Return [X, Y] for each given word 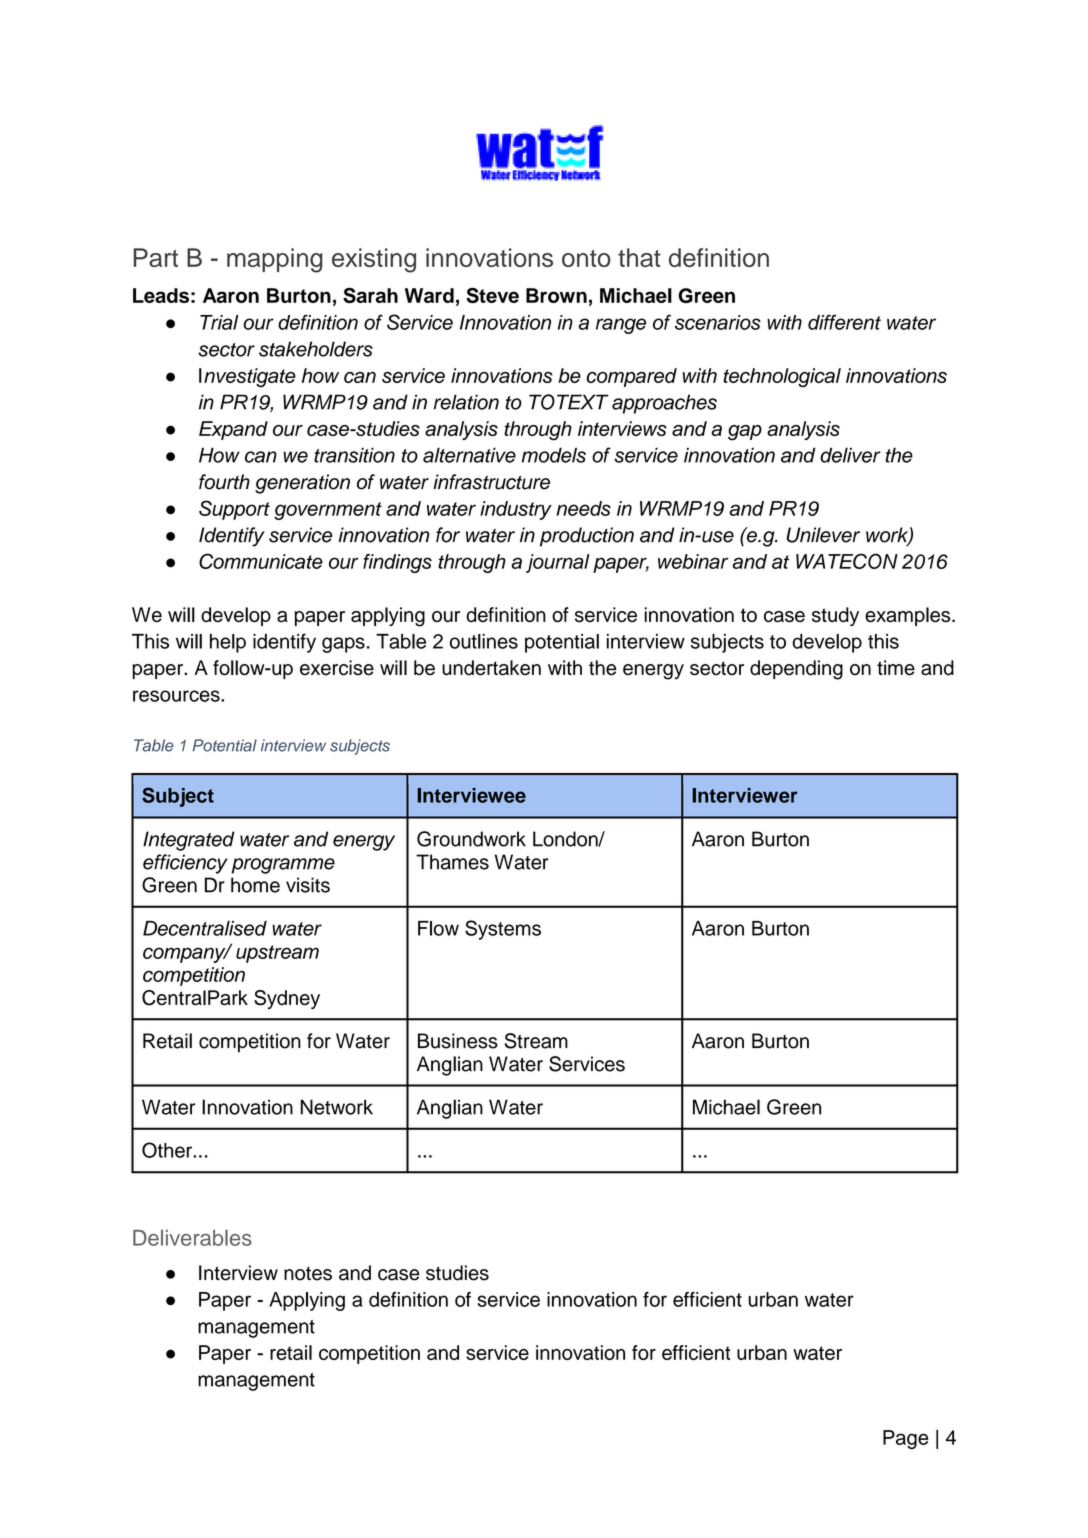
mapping [274, 260]
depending [796, 670]
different [844, 322]
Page [905, 1439]
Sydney [287, 999]
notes [308, 1274]
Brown [556, 295]
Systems [503, 930]
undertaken [491, 668]
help [228, 643]
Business [458, 1041]
